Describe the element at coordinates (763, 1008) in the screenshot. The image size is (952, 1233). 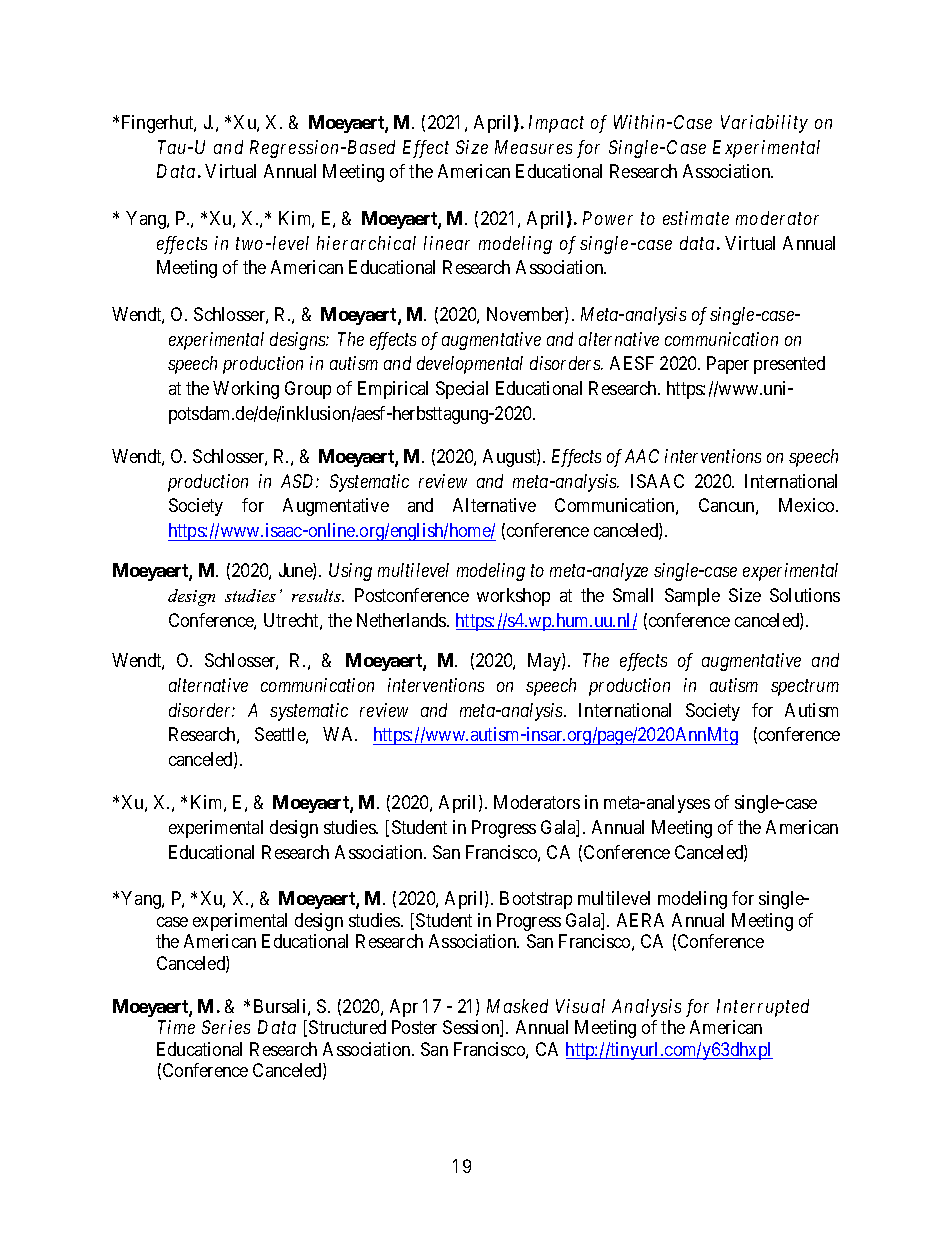
I see `Interrupted` at that location.
